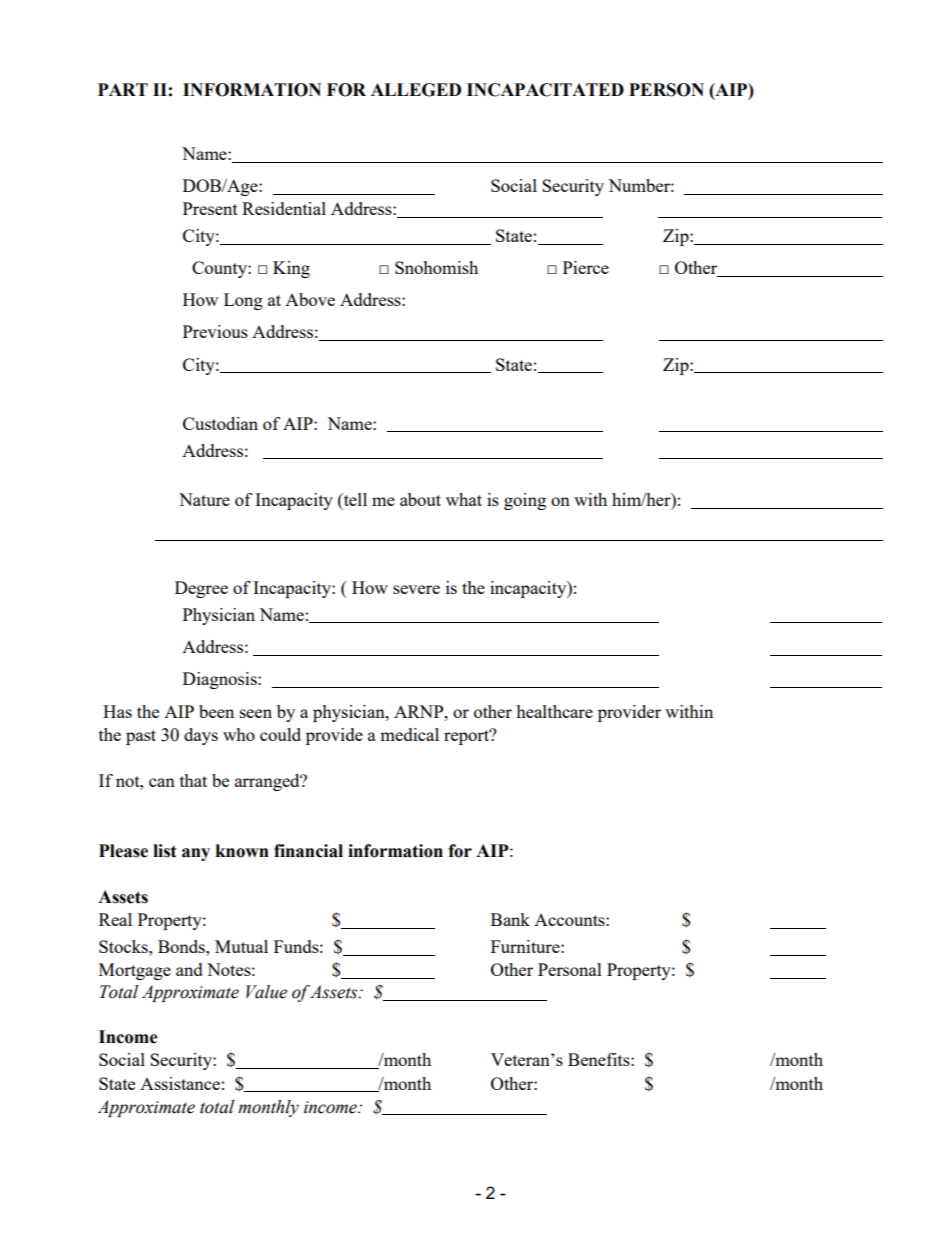 This screenshot has height=1233, width=952. What do you see at coordinates (554, 711) in the screenshot?
I see `healthcare` at bounding box center [554, 711].
